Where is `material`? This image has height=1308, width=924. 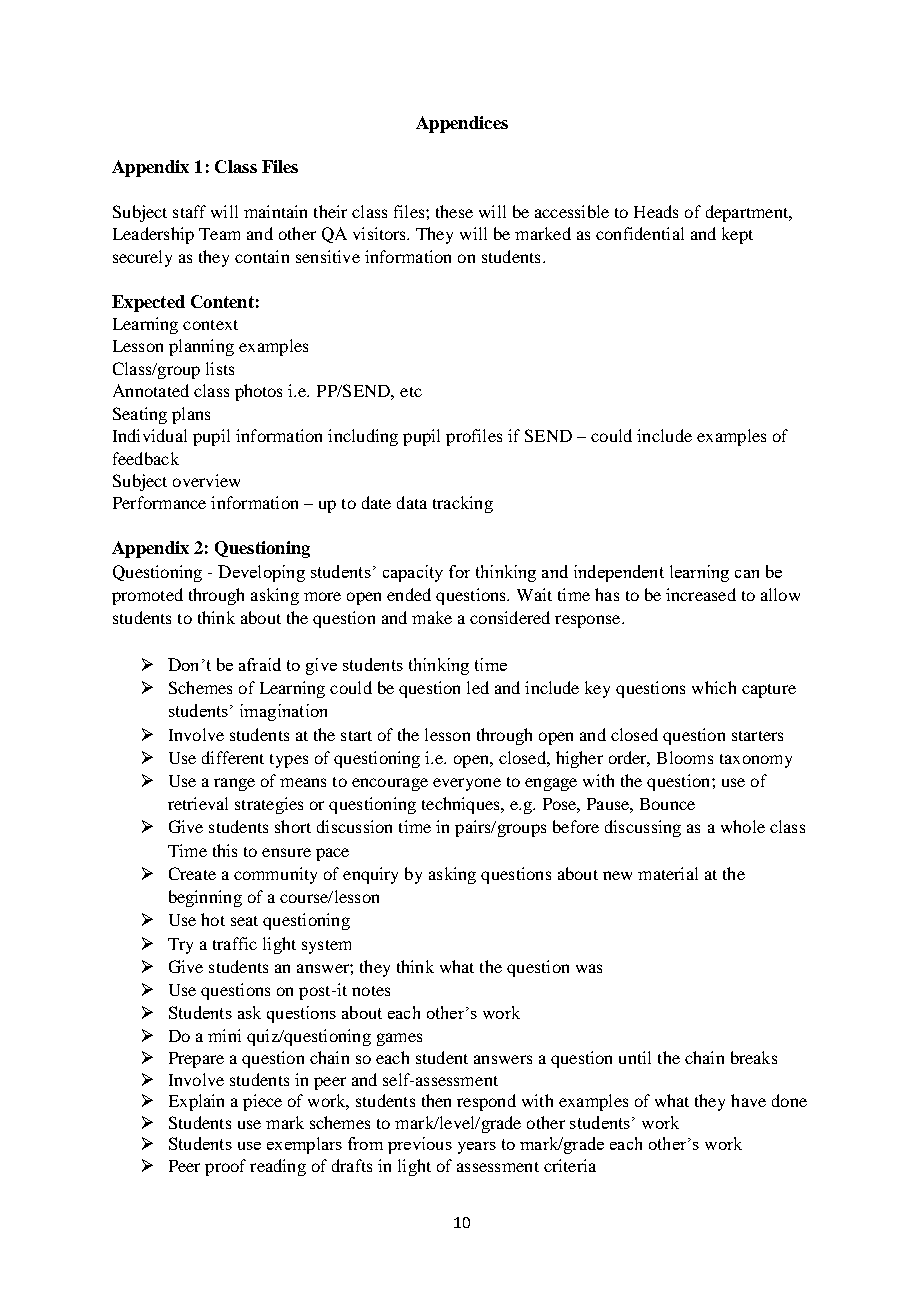 material is located at coordinates (668, 873).
